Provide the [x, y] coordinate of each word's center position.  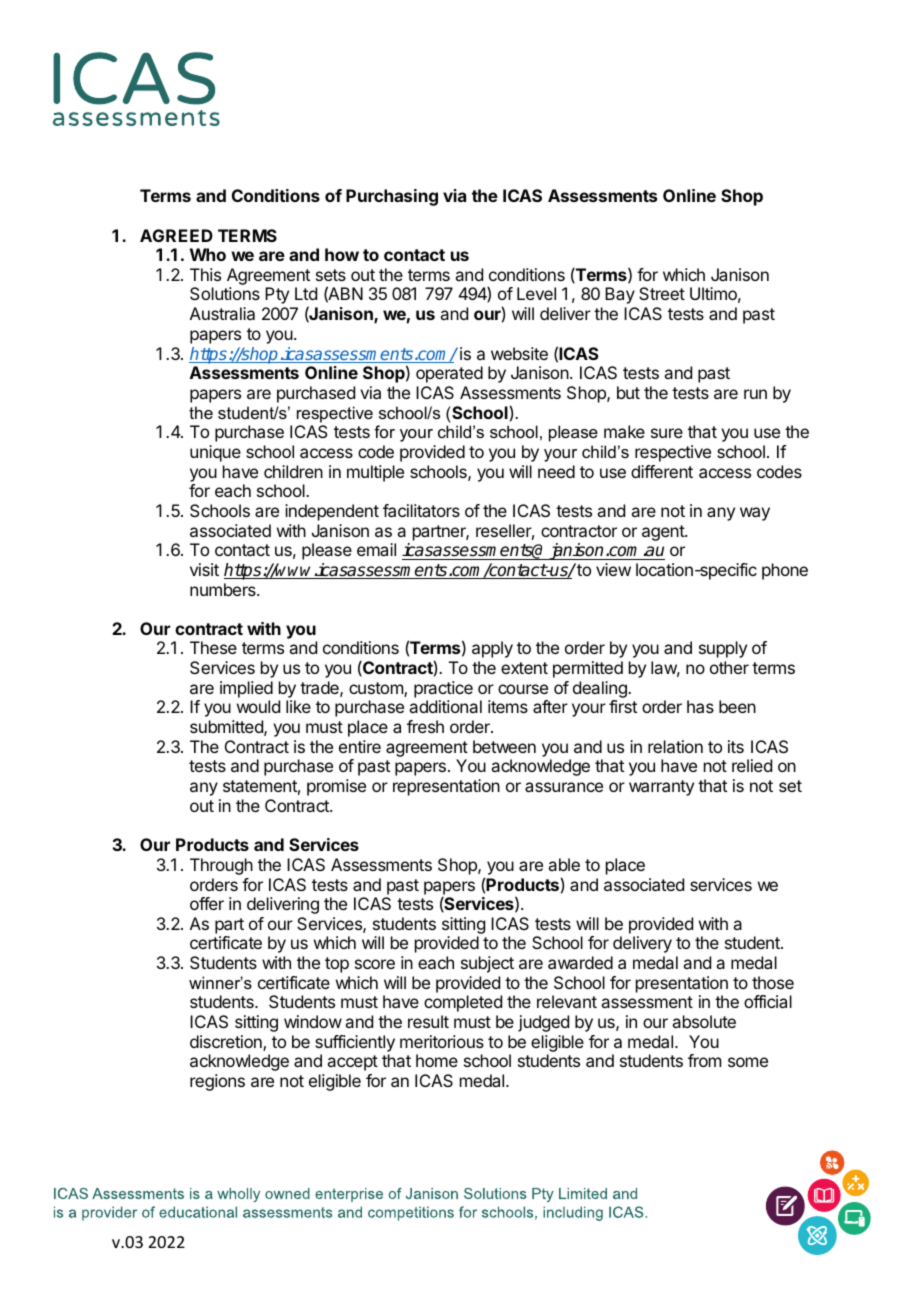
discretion [227, 1043]
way [755, 514]
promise [336, 787]
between [504, 746]
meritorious [442, 1041]
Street [662, 293]
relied [752, 765]
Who [208, 254]
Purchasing [392, 197]
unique [215, 453]
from [704, 1060]
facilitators [421, 510]
